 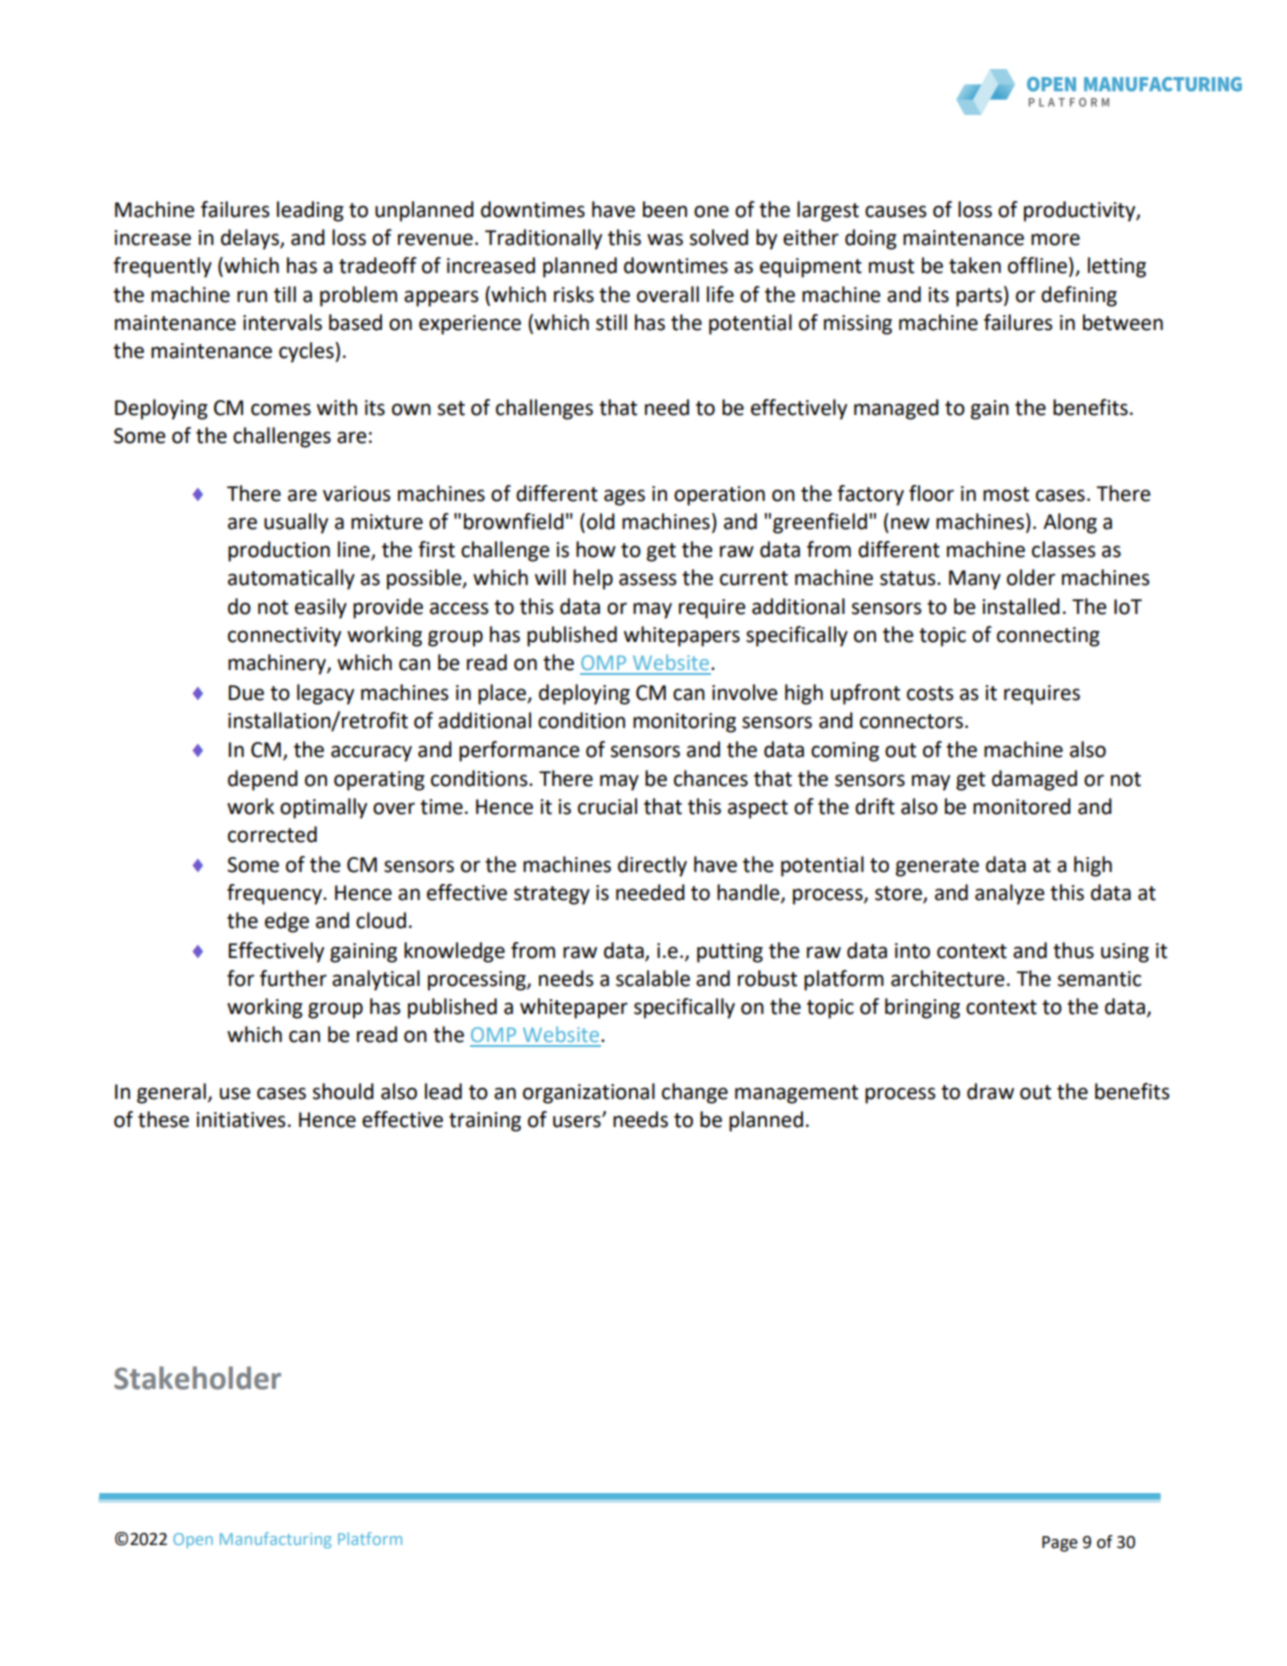 I want to click on frequency, so click(x=275, y=894).
